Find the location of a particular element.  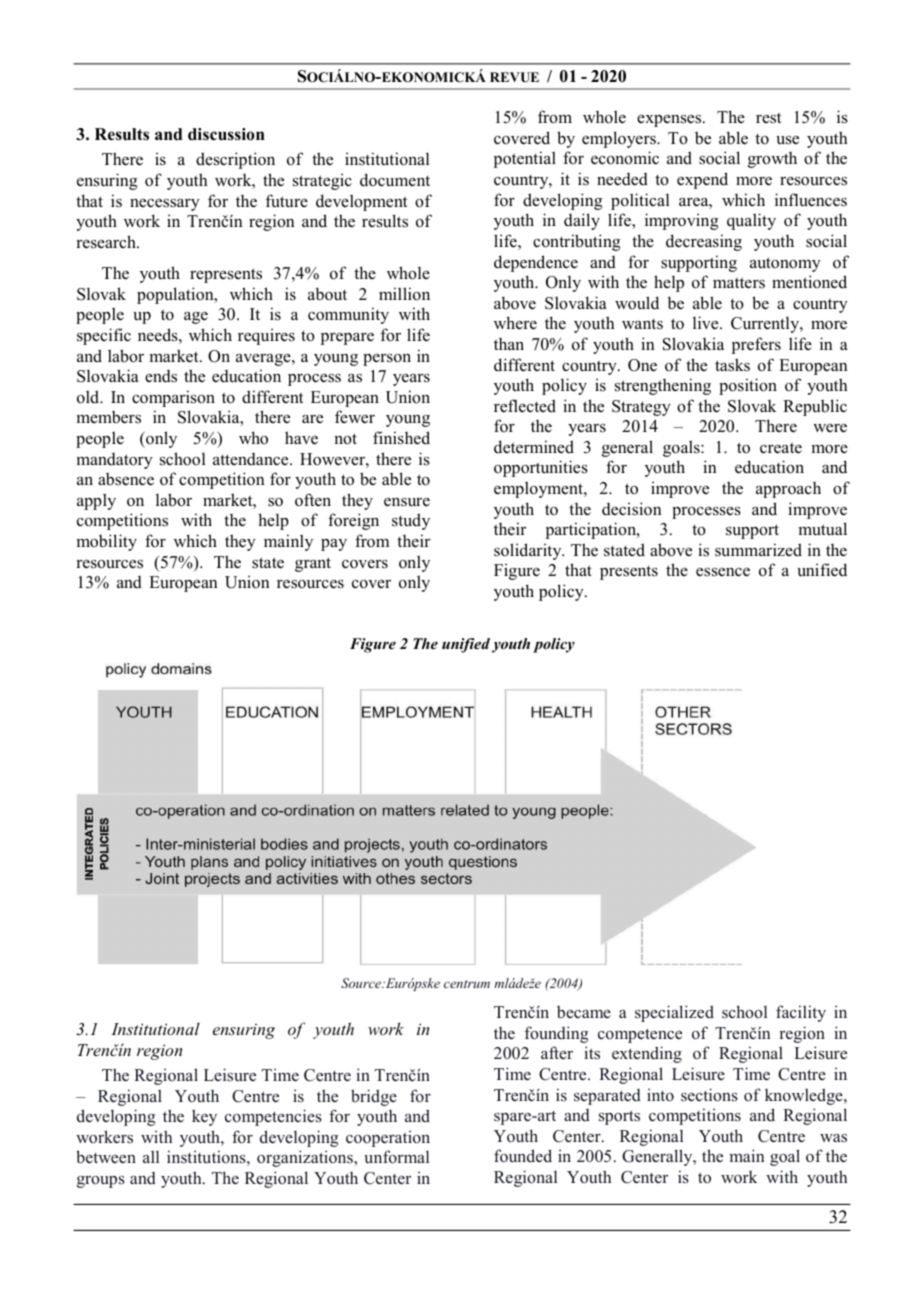

rest is located at coordinates (768, 118).
